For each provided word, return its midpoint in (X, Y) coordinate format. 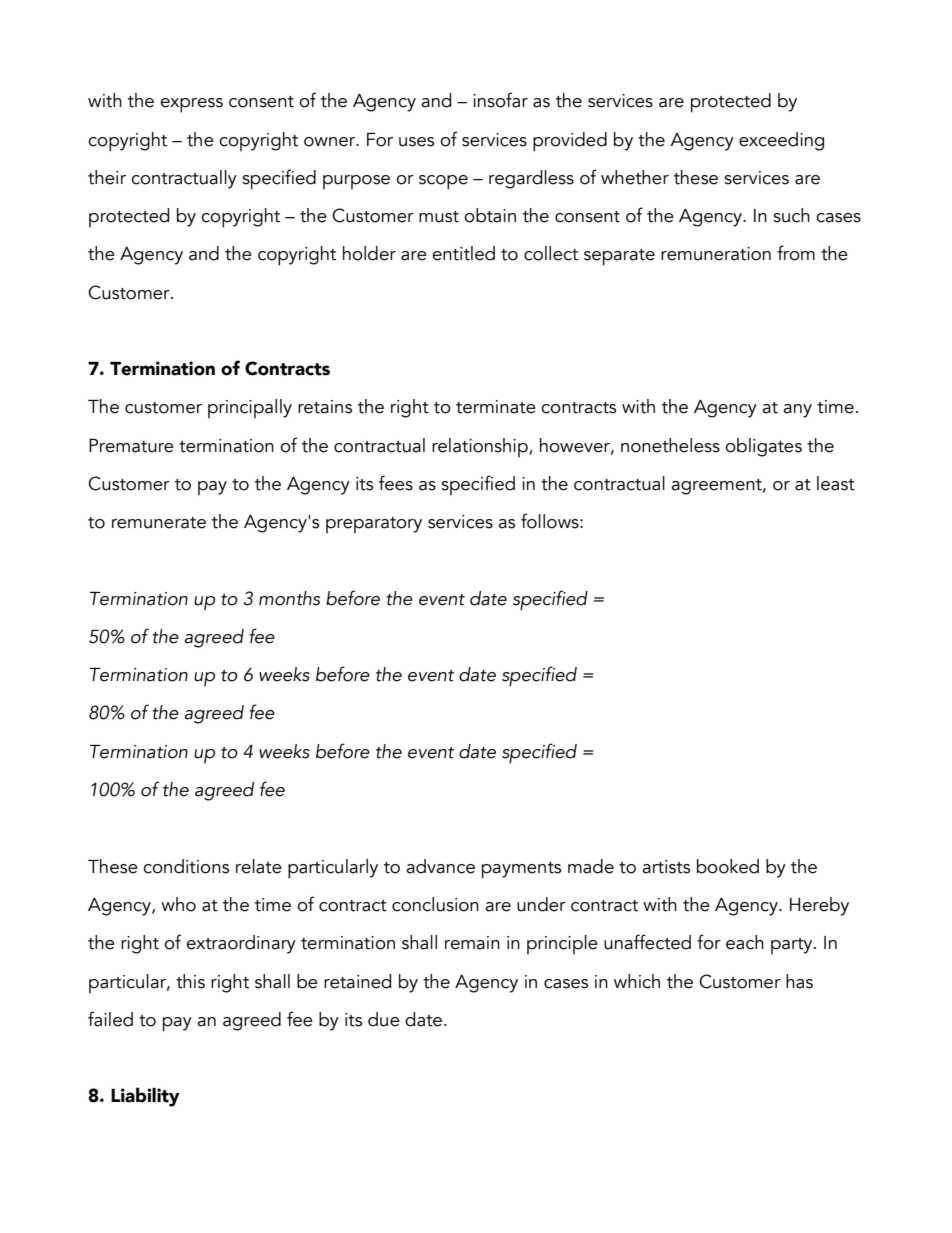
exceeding (781, 141)
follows (551, 521)
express (191, 105)
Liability (145, 1097)
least (836, 483)
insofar (500, 100)
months (289, 598)
